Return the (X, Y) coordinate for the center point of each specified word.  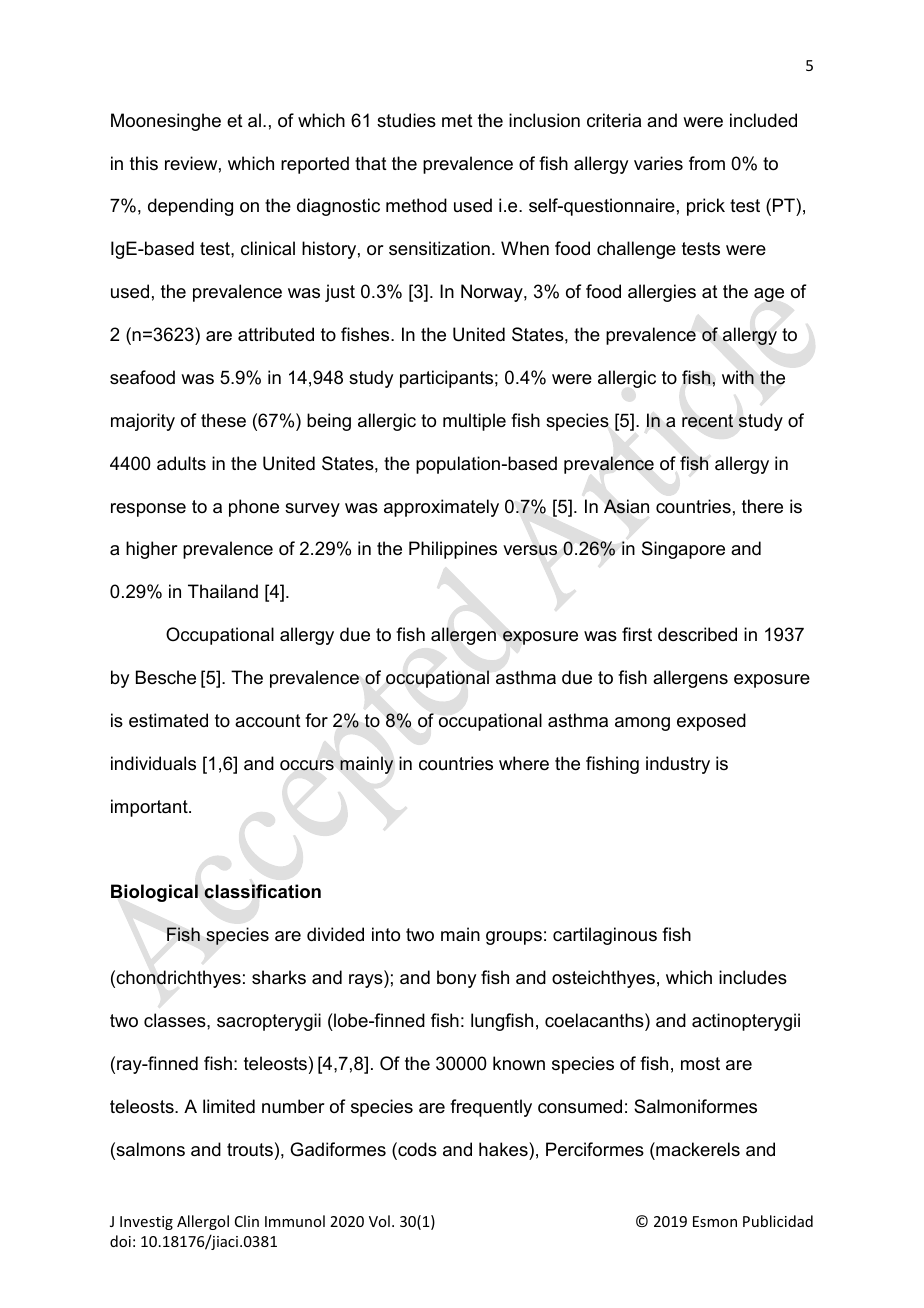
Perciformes (595, 1149)
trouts (250, 1149)
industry (678, 765)
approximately (441, 508)
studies (406, 120)
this (144, 163)
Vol (379, 1221)
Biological (154, 893)
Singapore (683, 550)
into (386, 934)
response (148, 510)
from (707, 163)
